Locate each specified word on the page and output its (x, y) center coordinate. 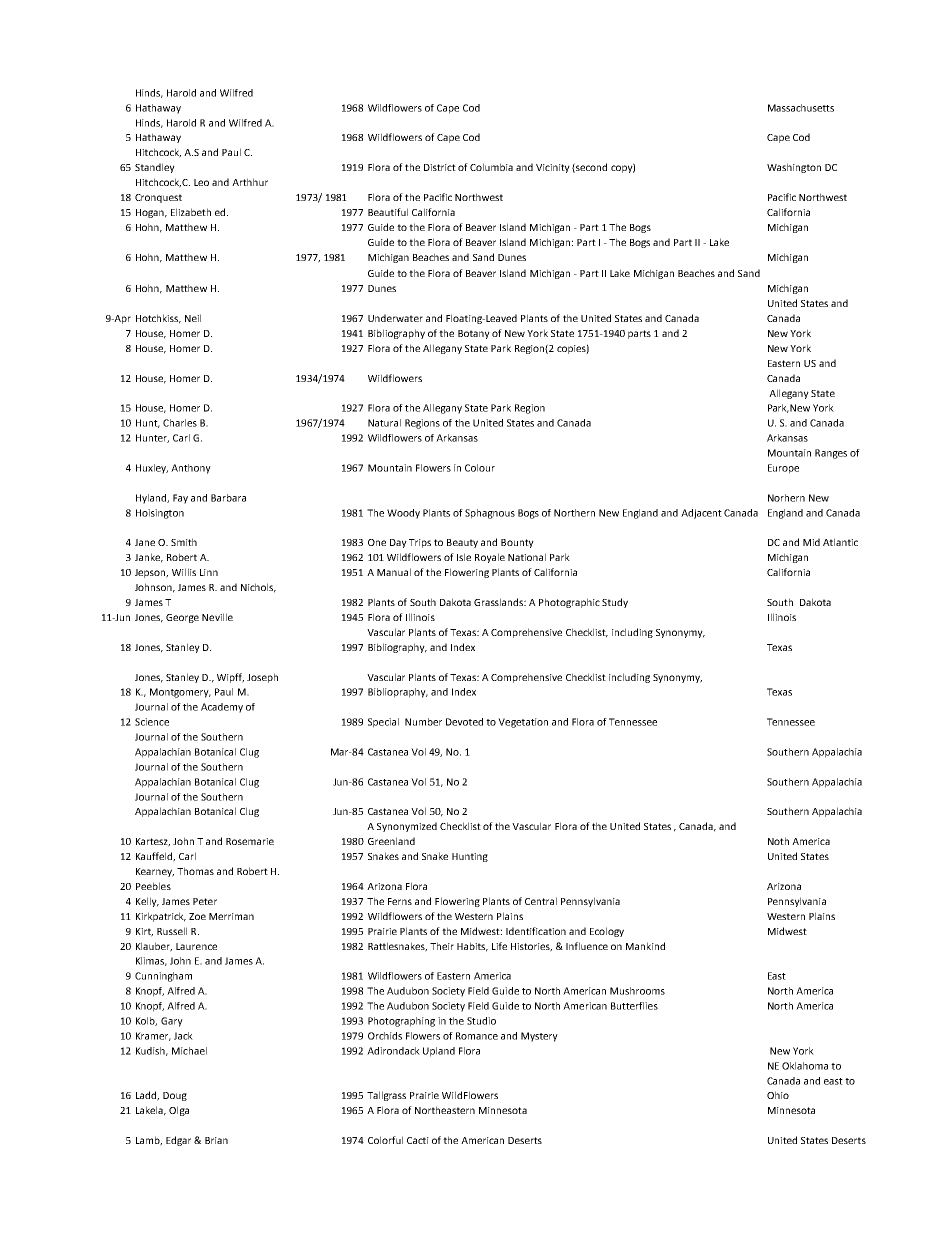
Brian (216, 1140)
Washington (794, 168)
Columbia (491, 167)
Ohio (778, 1095)
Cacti (418, 1140)
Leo (201, 182)
